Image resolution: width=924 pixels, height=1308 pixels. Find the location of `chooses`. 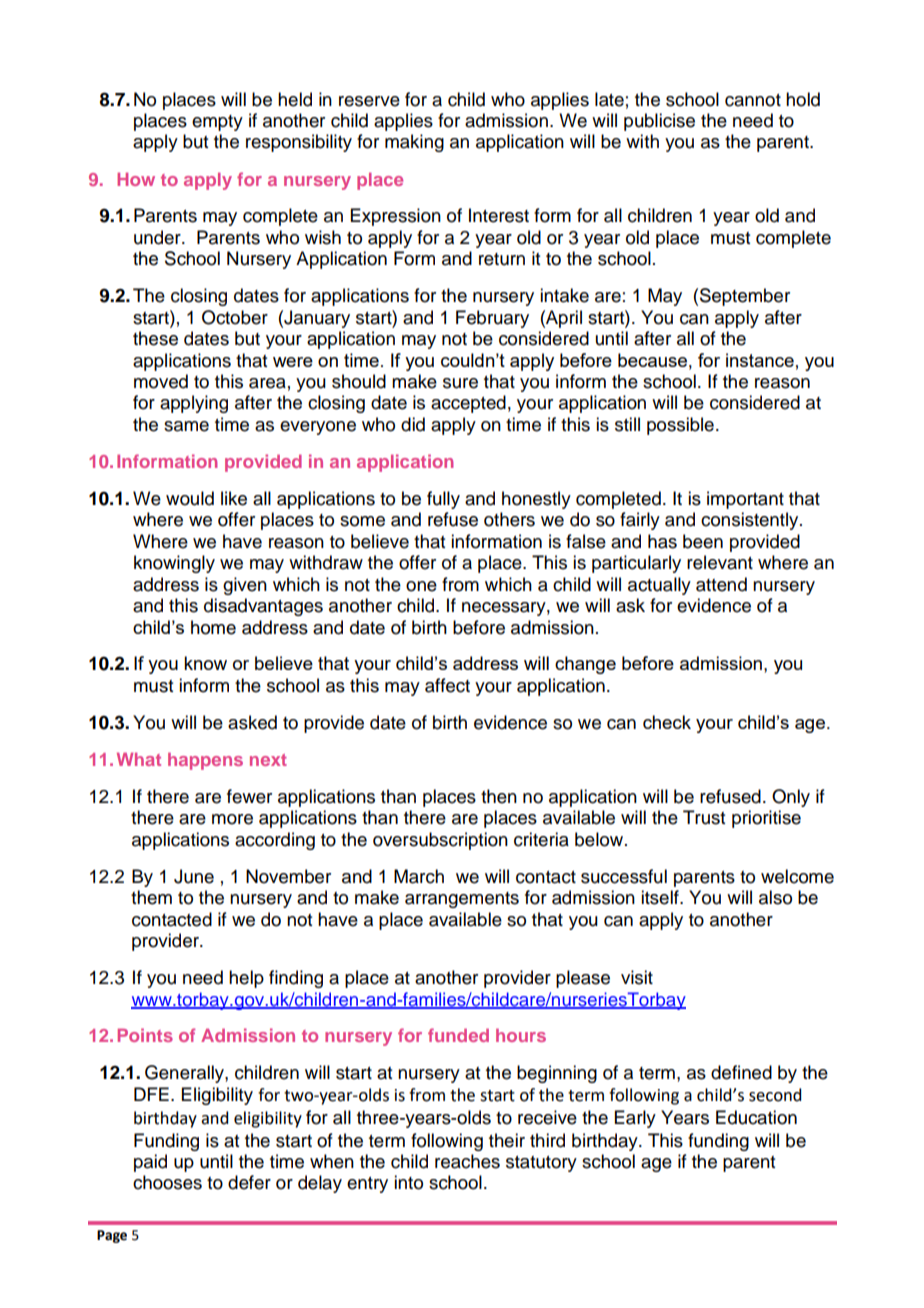

chooses is located at coordinates (167, 1182).
